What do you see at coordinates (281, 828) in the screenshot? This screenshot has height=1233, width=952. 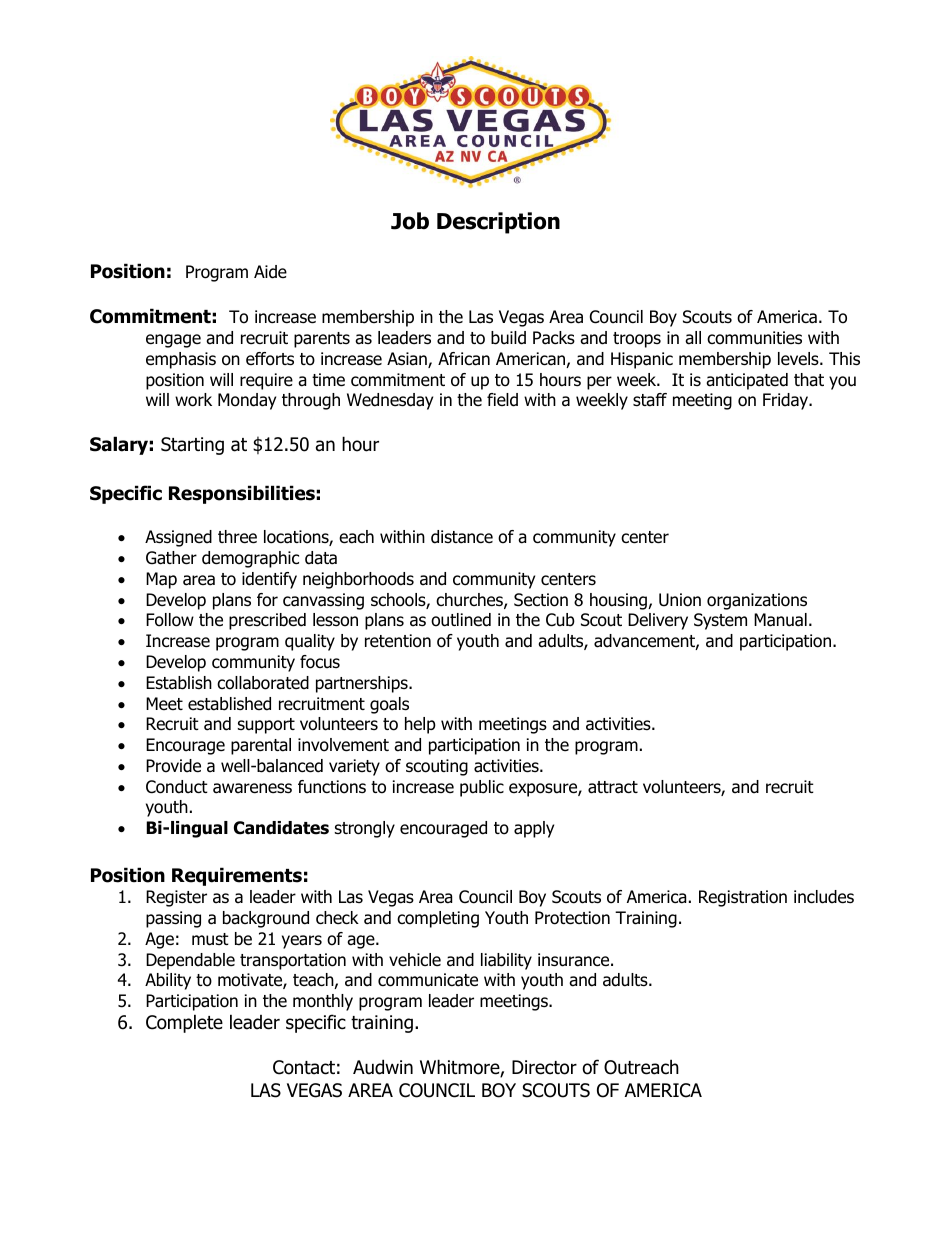 I see `Candidates` at bounding box center [281, 828].
